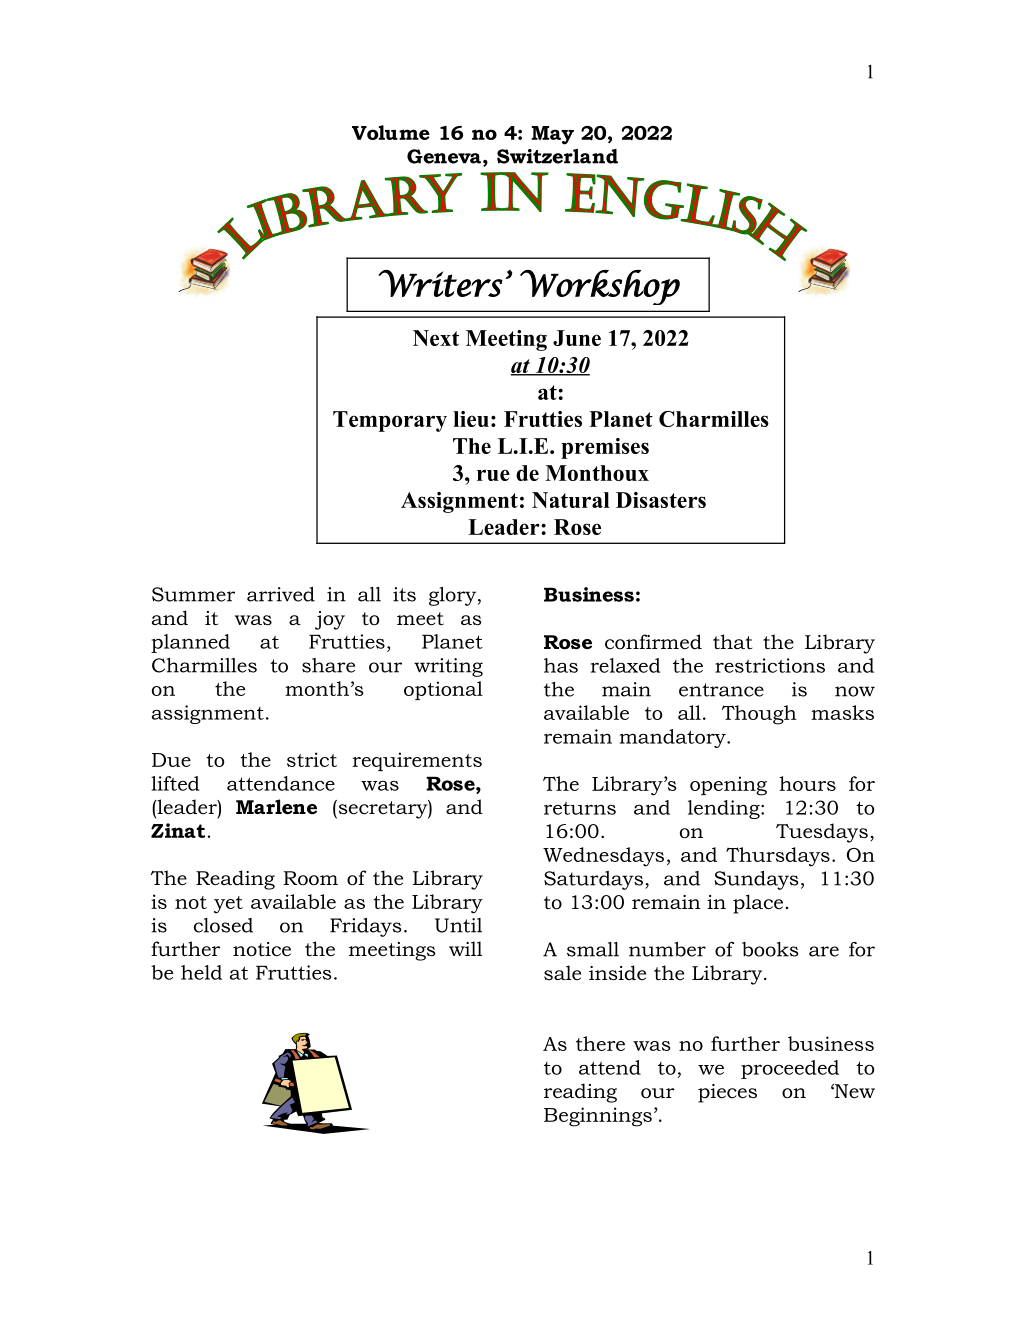 This screenshot has width=1026, height=1328. I want to click on Disasters, so click(661, 500).
